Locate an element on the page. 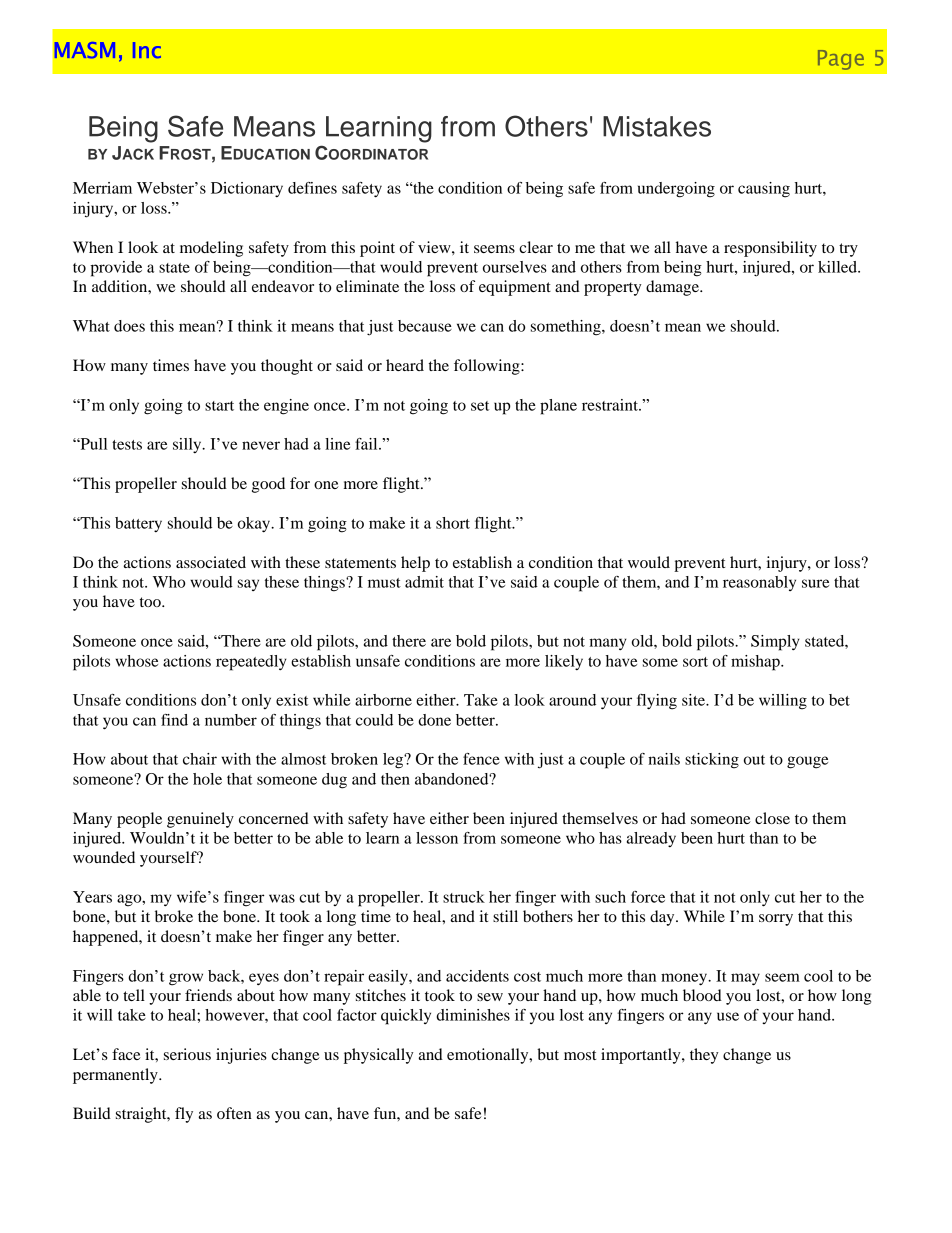 This page has height=1233, width=952. Inc is located at coordinates (147, 50).
